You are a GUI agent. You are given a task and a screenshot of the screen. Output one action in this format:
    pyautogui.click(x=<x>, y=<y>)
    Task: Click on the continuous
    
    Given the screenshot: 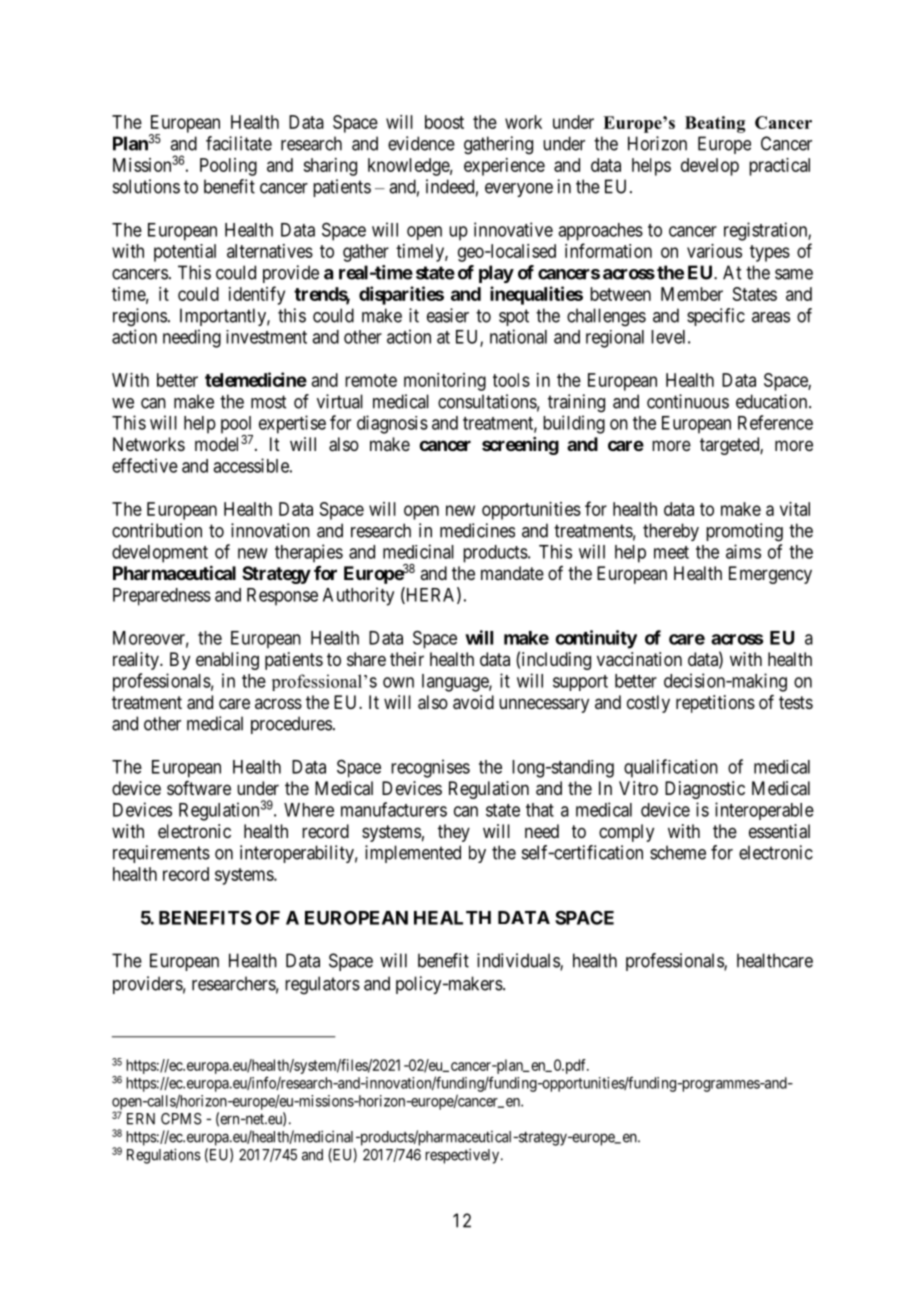 What is the action you would take?
    pyautogui.click(x=688, y=401)
